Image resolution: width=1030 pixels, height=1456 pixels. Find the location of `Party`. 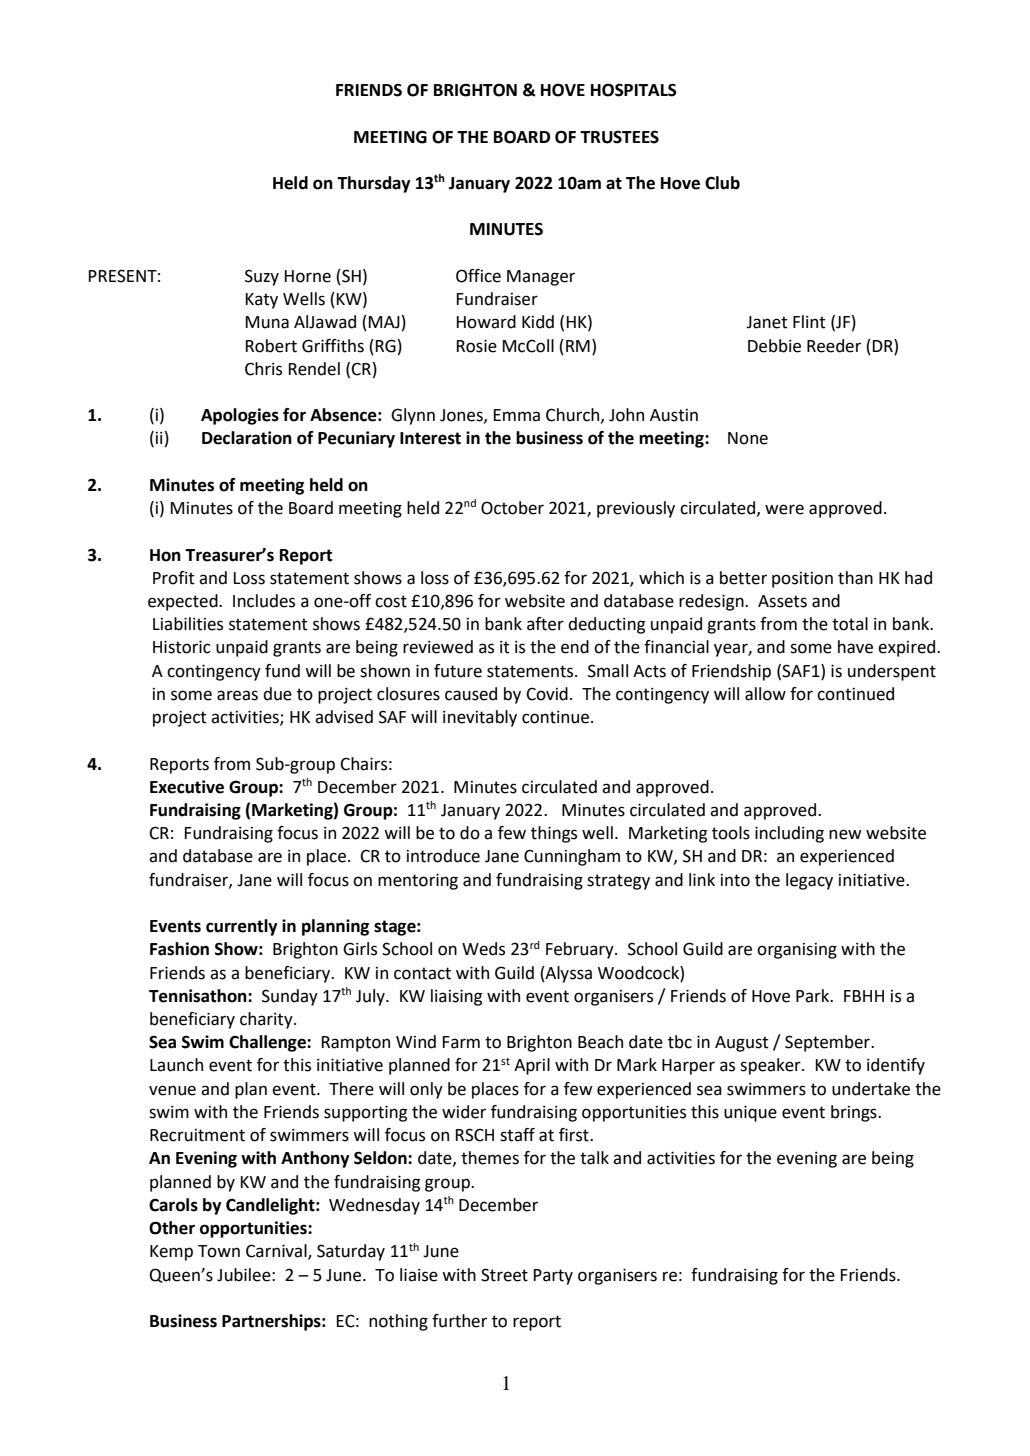

Party is located at coordinates (553, 1277).
